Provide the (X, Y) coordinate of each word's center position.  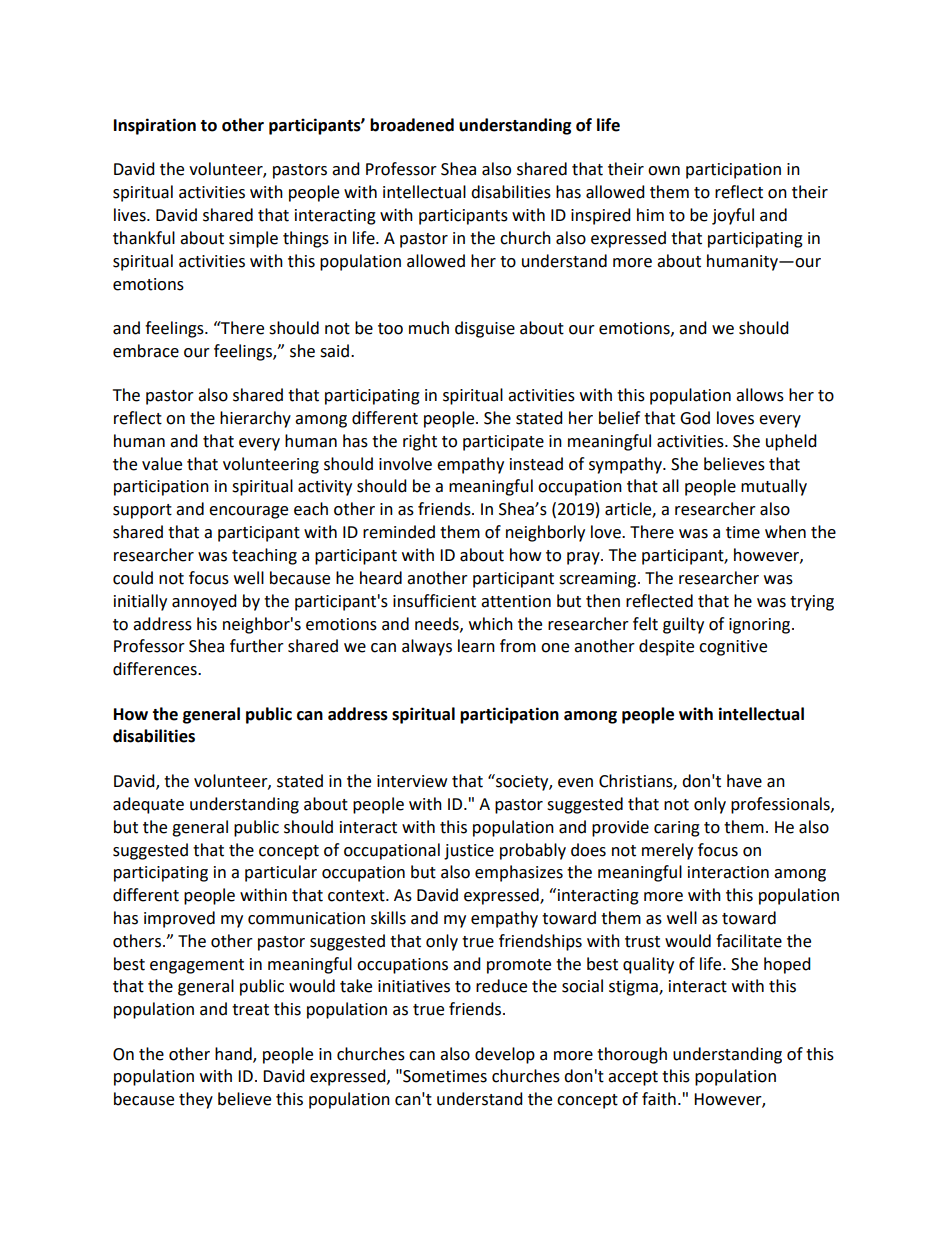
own (664, 171)
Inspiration (155, 126)
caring (677, 829)
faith (659, 1099)
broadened (412, 125)
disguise (485, 329)
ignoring (761, 626)
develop (505, 1055)
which (491, 624)
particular (281, 873)
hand (234, 1054)
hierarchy (255, 419)
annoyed (204, 602)
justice (469, 852)
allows (760, 395)
